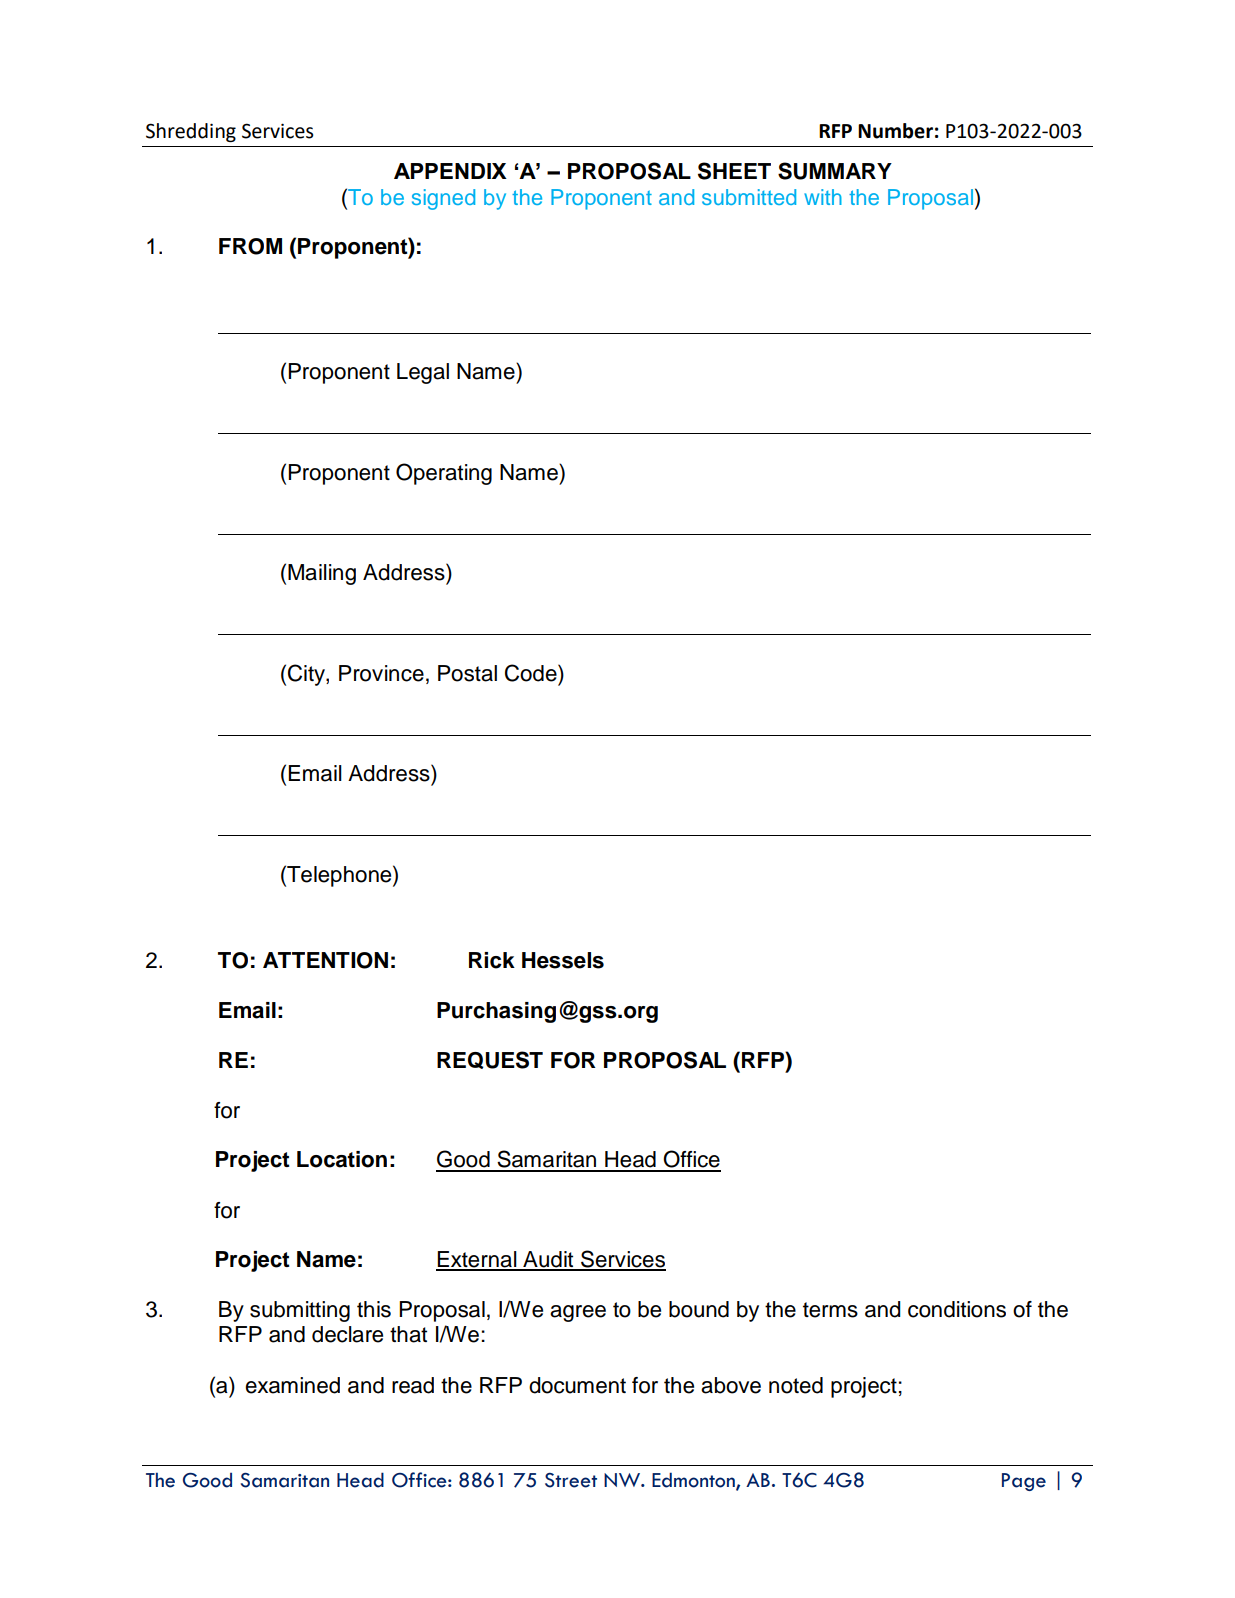 The width and height of the page is (1235, 1598). Describe the element at coordinates (292, 1385) in the page. I see `examined` at that location.
